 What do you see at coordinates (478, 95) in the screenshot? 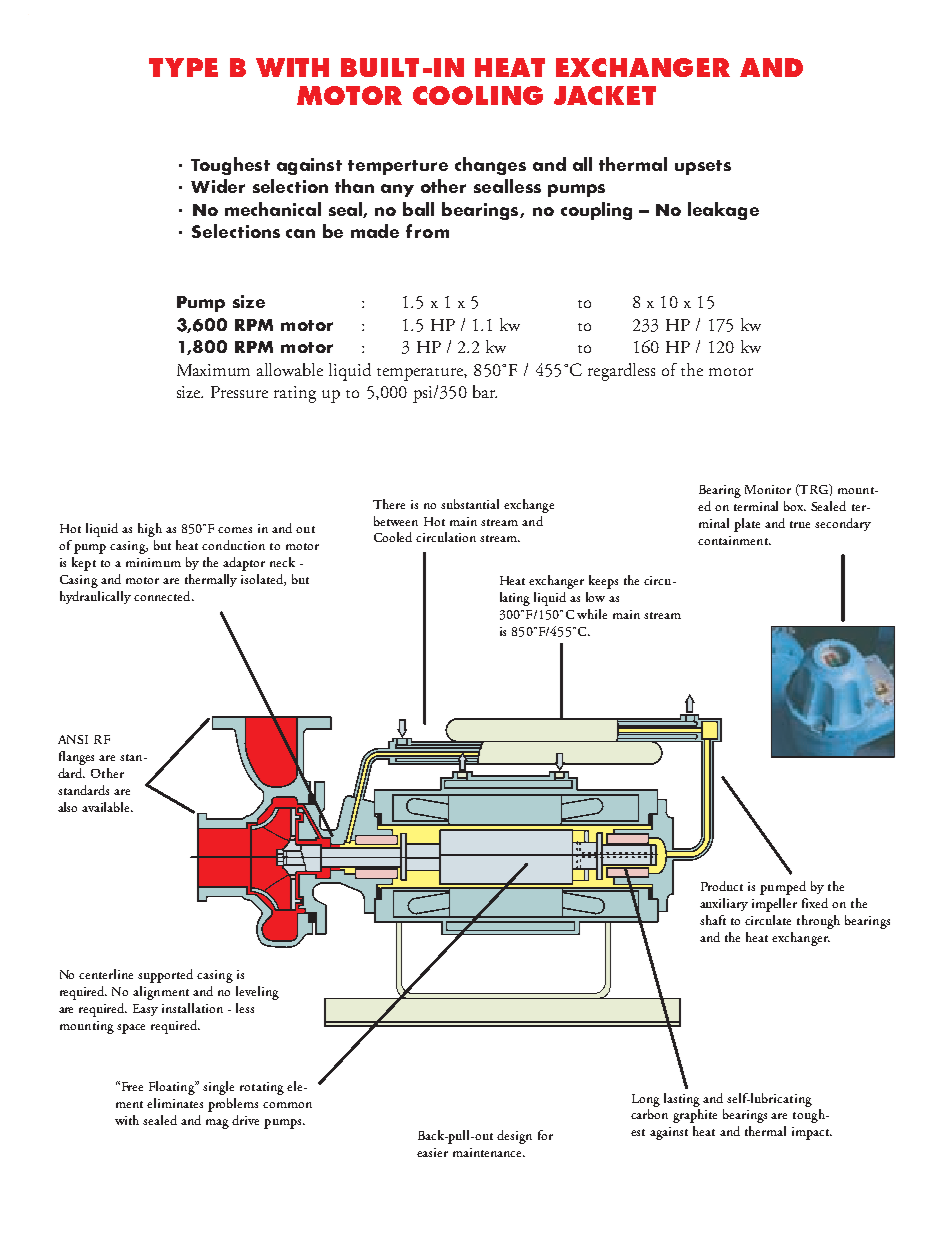
I see `COOLING` at bounding box center [478, 95].
